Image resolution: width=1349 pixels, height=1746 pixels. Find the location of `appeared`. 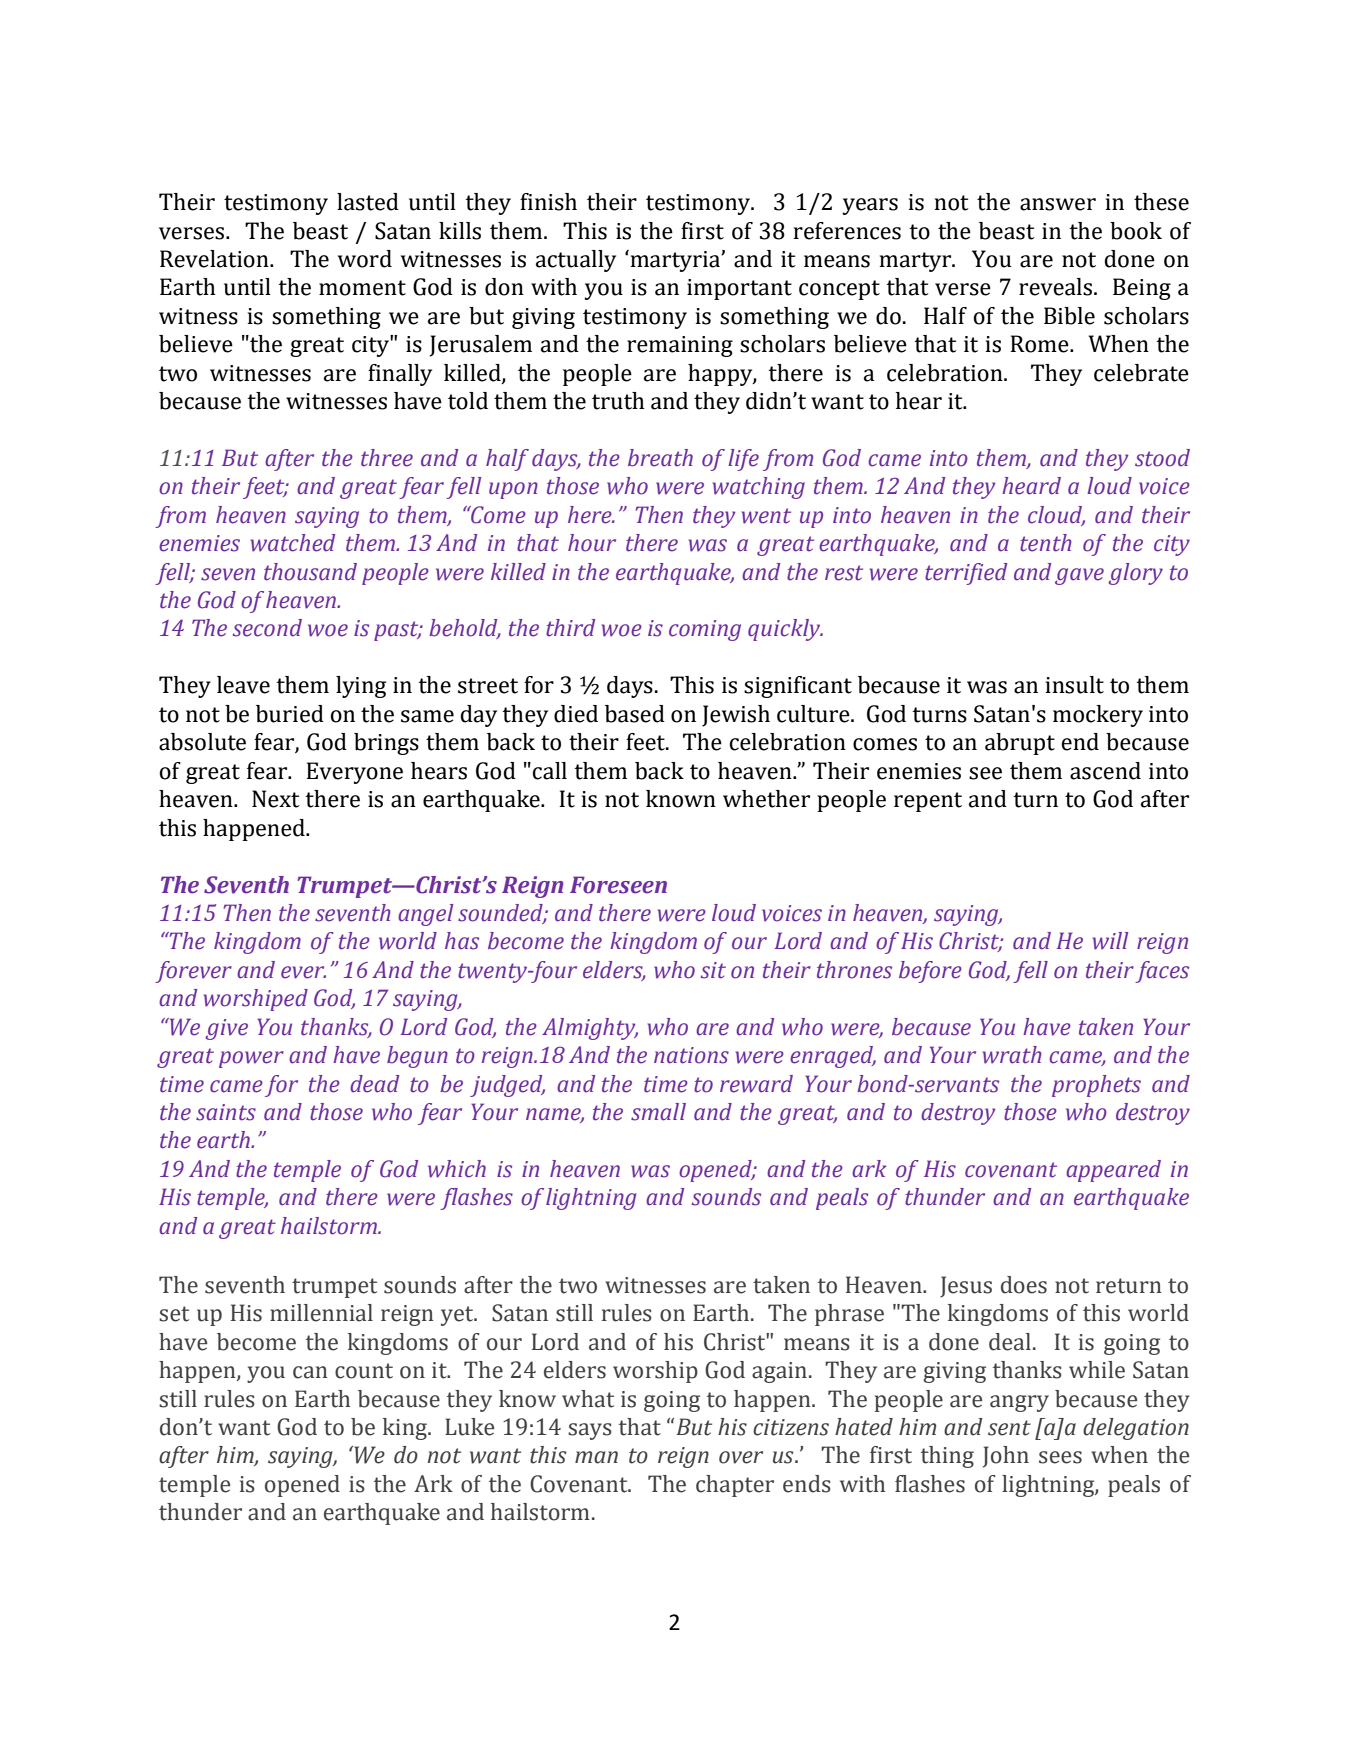

appeared is located at coordinates (1113, 1171).
